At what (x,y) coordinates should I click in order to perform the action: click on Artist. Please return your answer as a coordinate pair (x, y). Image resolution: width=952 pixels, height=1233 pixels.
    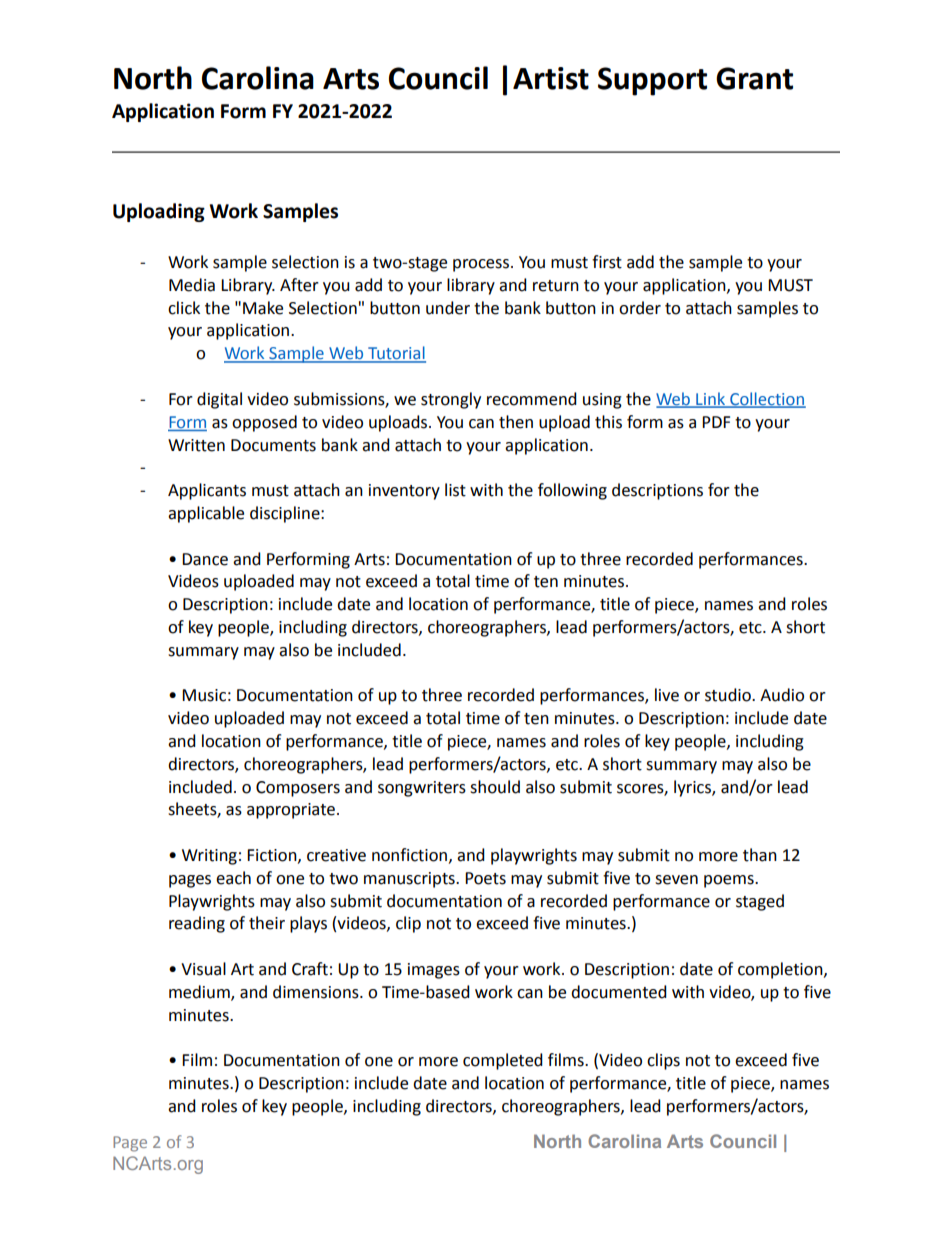
    Looking at the image, I should click on (551, 78).
